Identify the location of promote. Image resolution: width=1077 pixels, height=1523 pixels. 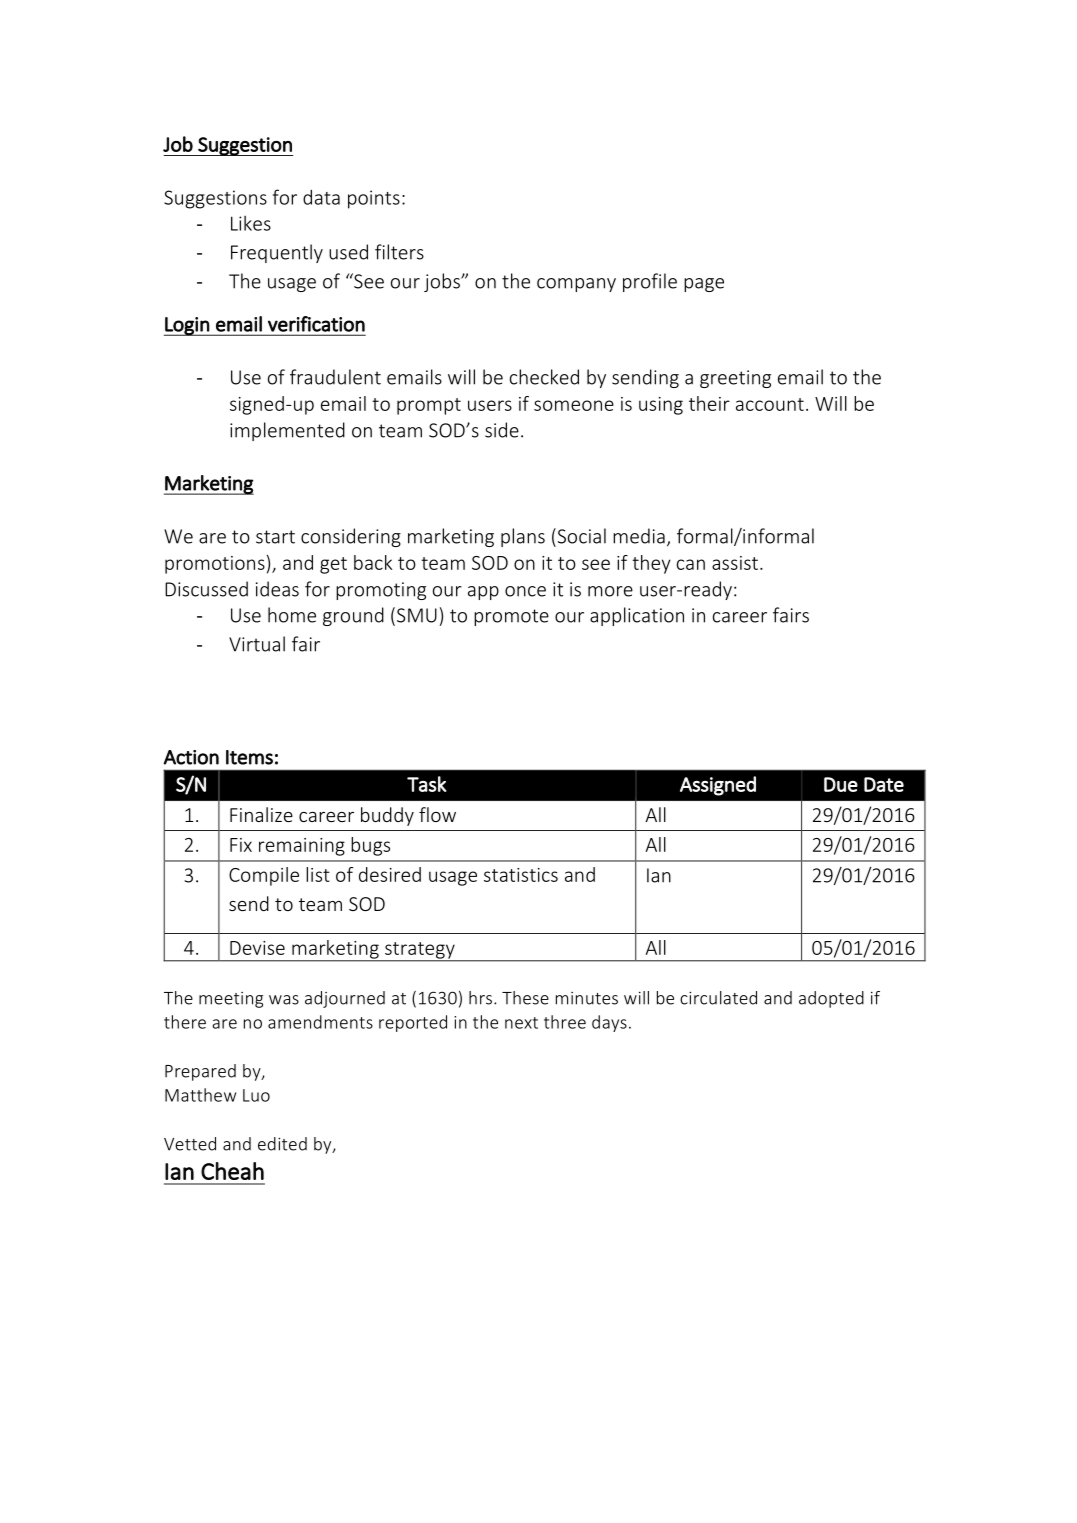
(511, 617).
